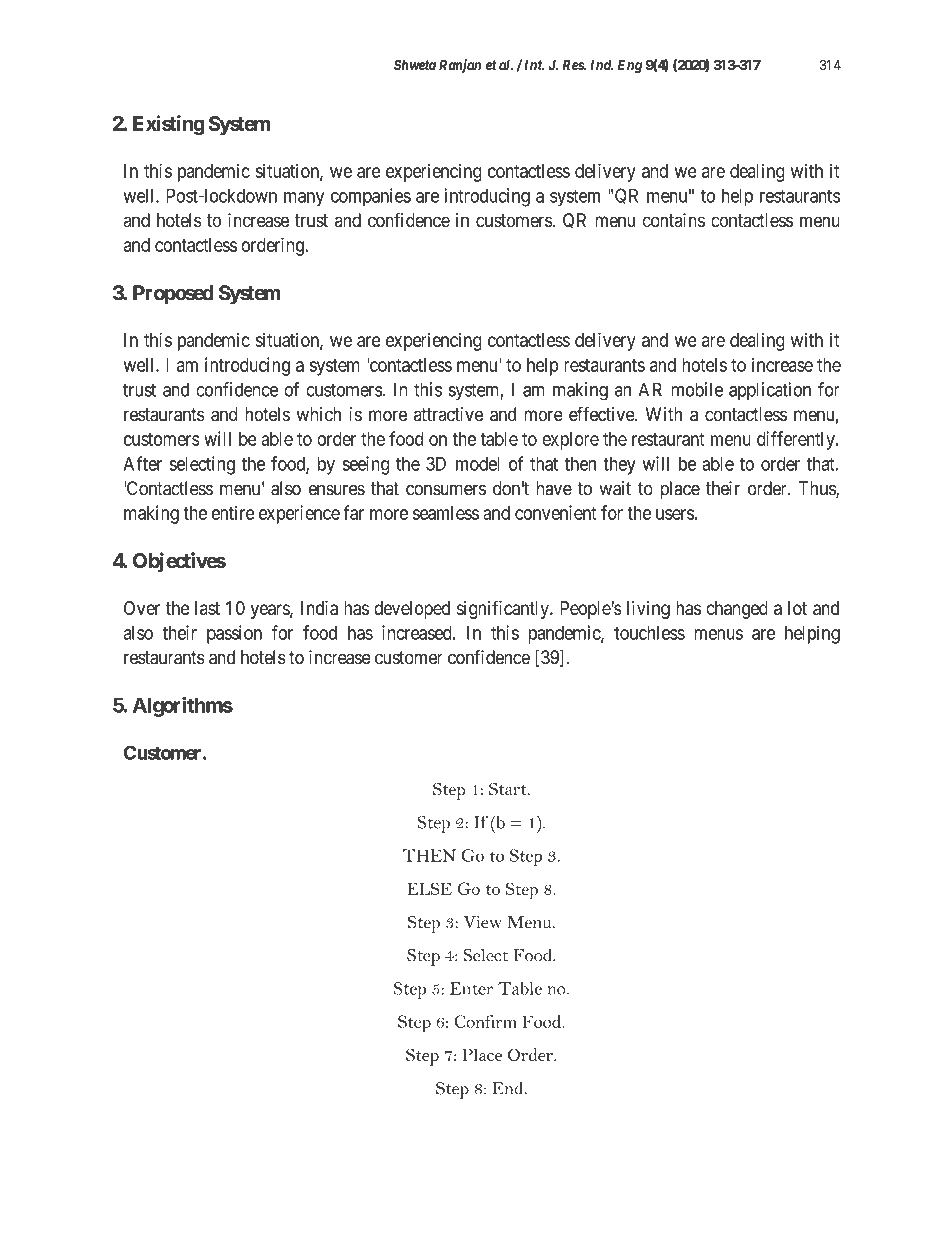 This image has width=952, height=1233. I want to click on Confirm, so click(485, 1021).
